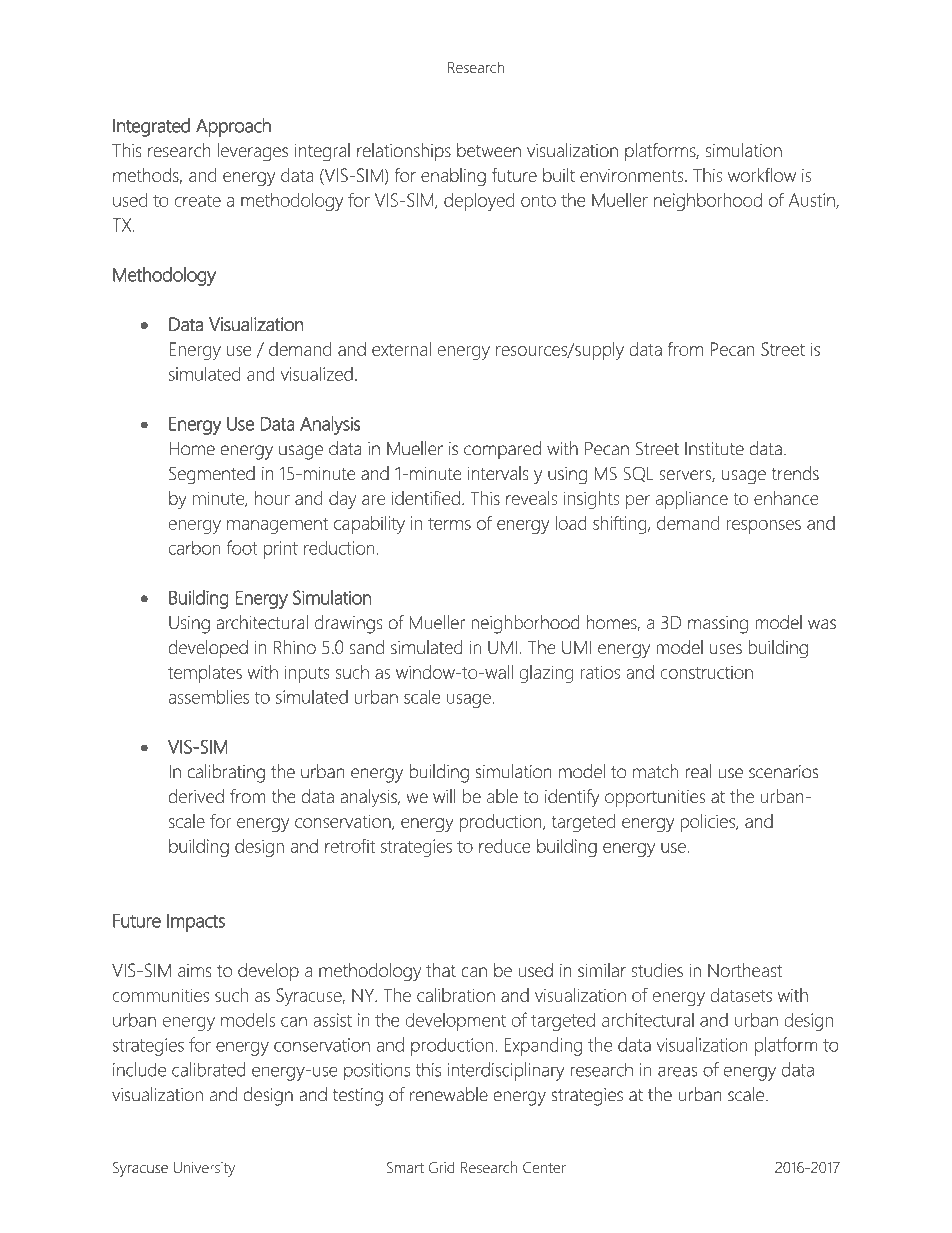 The width and height of the screenshot is (952, 1233). I want to click on between, so click(489, 150).
